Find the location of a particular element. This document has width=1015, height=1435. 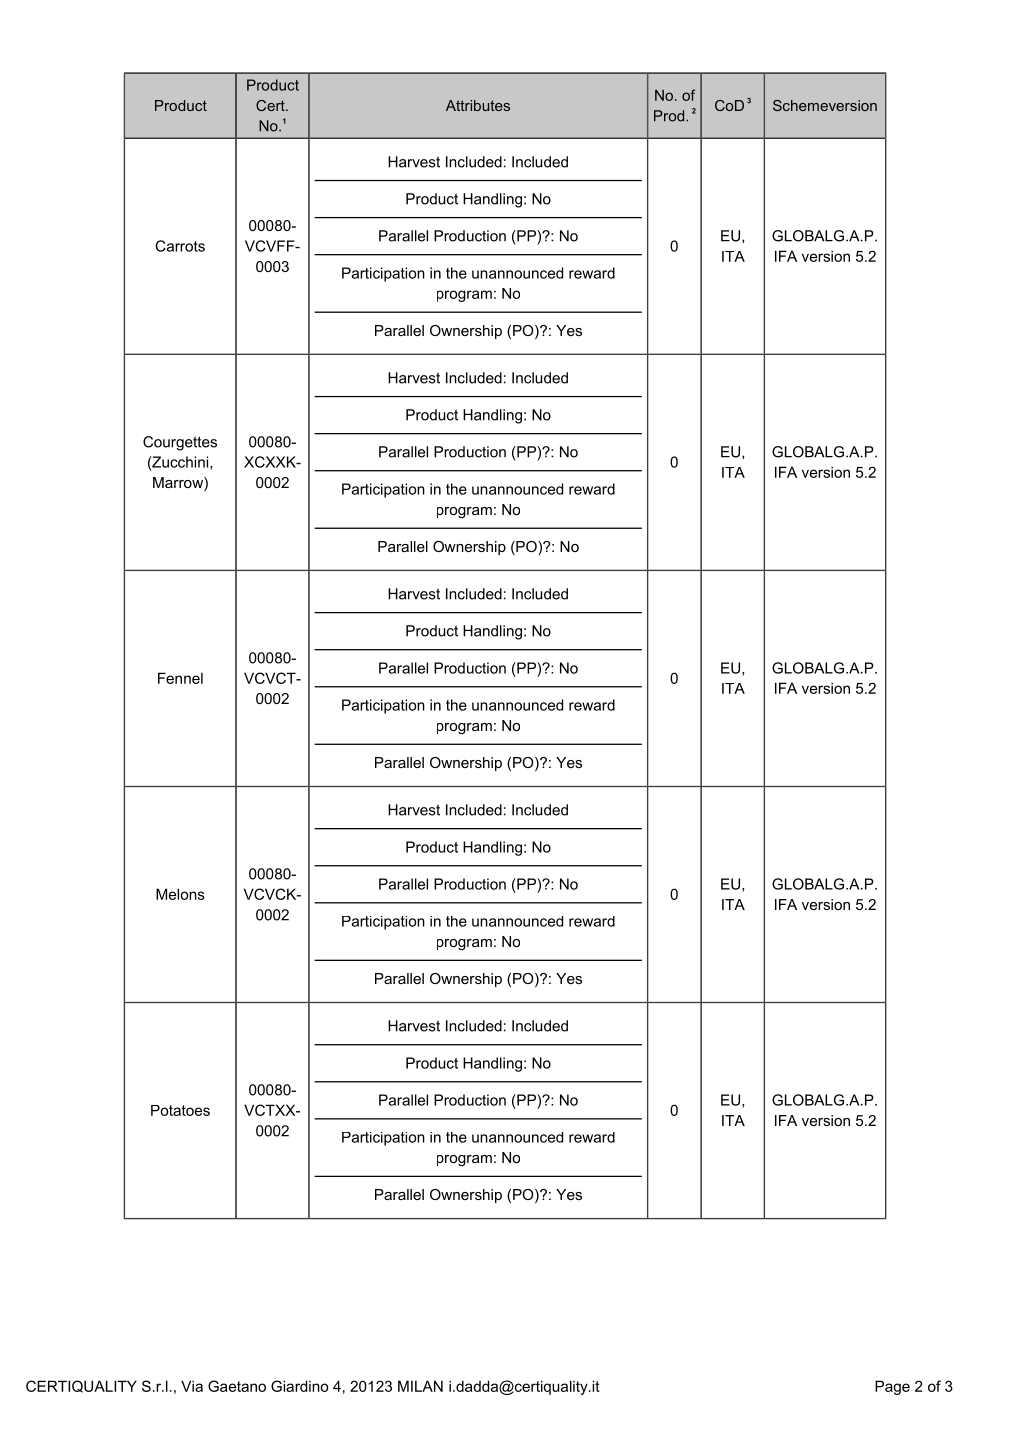

Courgettes is located at coordinates (180, 443).
